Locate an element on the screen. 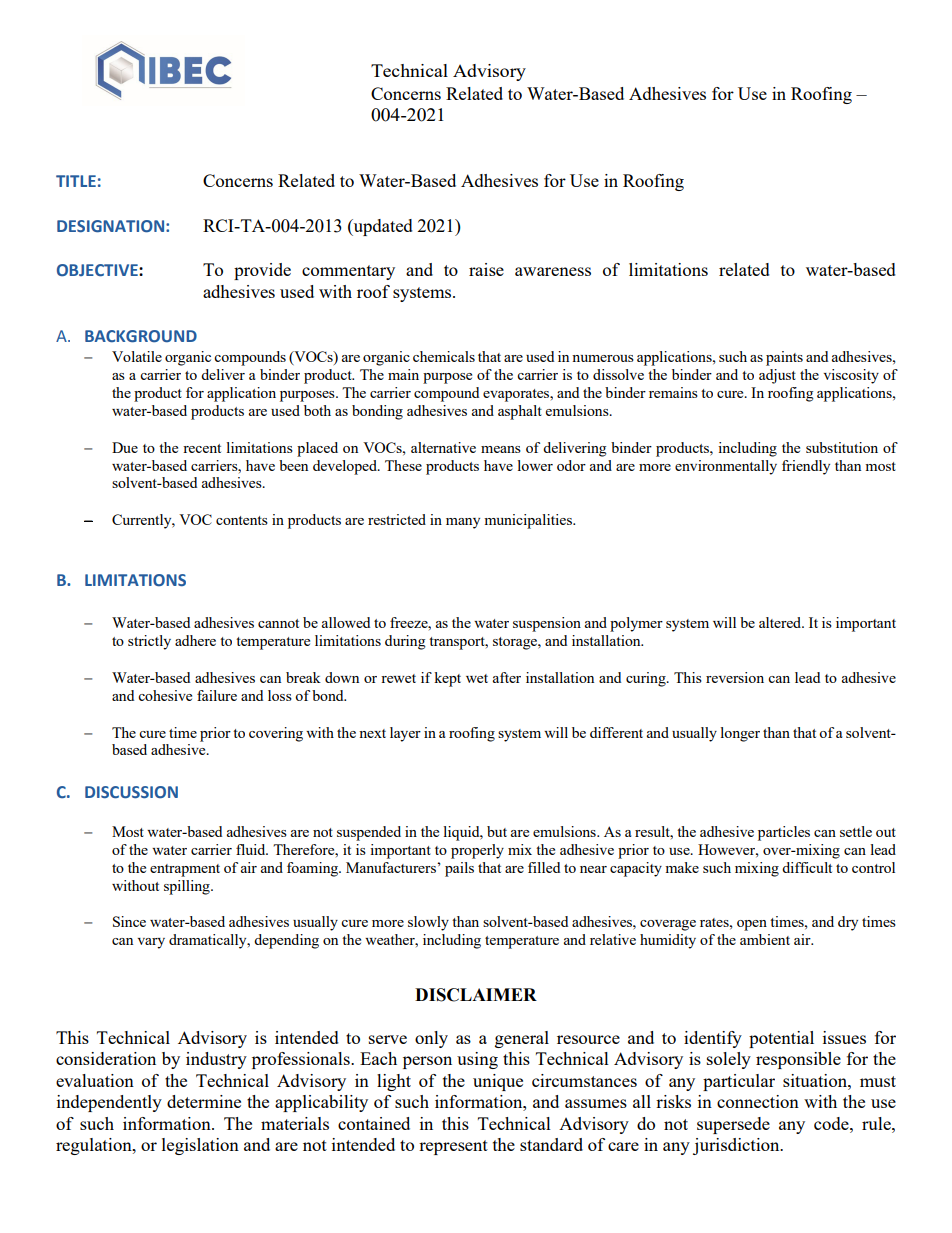 The height and width of the screenshot is (1233, 952). represent is located at coordinates (453, 1147).
